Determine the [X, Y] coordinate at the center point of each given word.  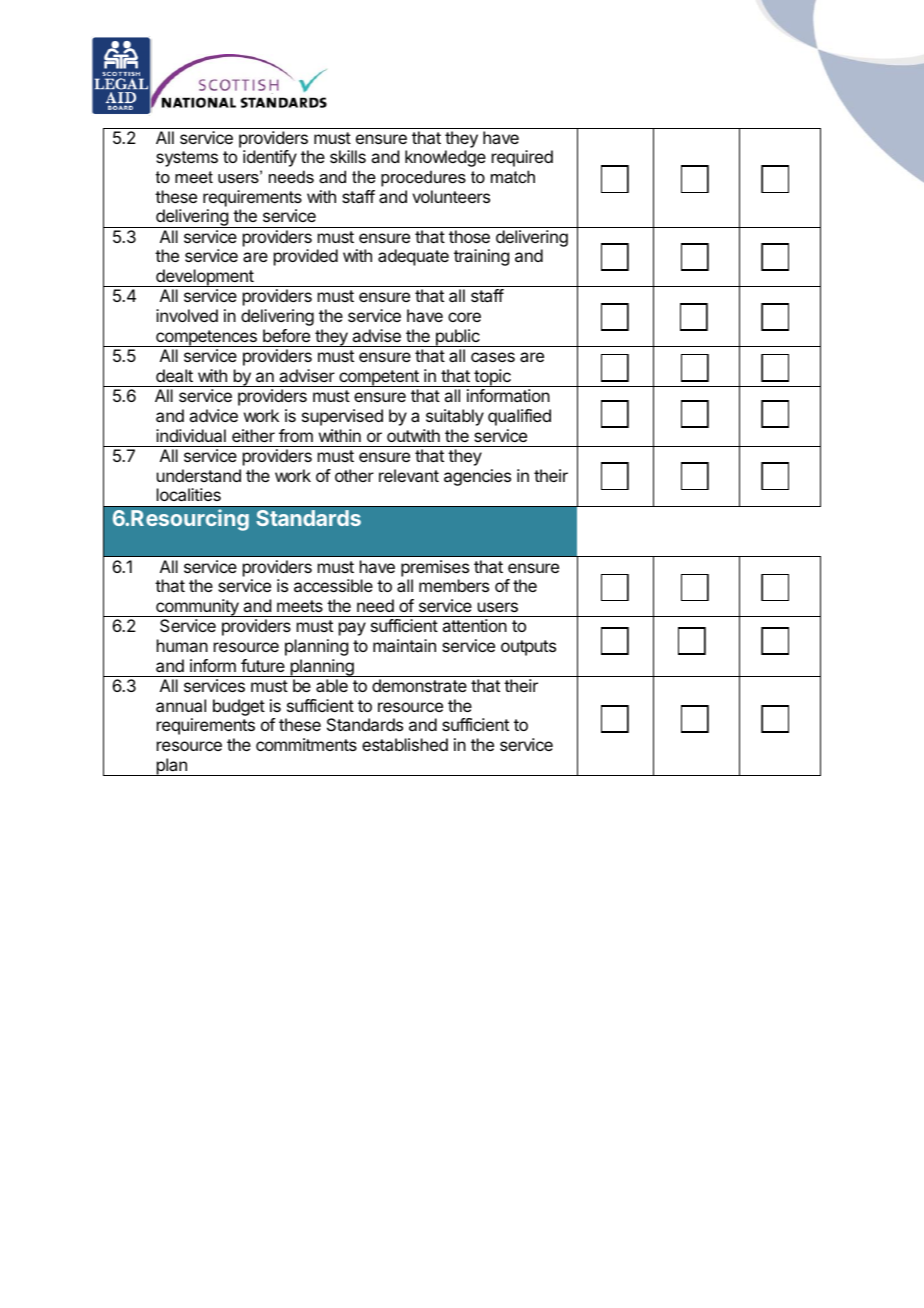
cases [493, 357]
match [513, 176]
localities [189, 494]
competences [206, 338]
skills [348, 156]
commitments [306, 744]
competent [379, 378]
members [454, 585]
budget [239, 707]
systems [187, 159]
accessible [333, 585]
